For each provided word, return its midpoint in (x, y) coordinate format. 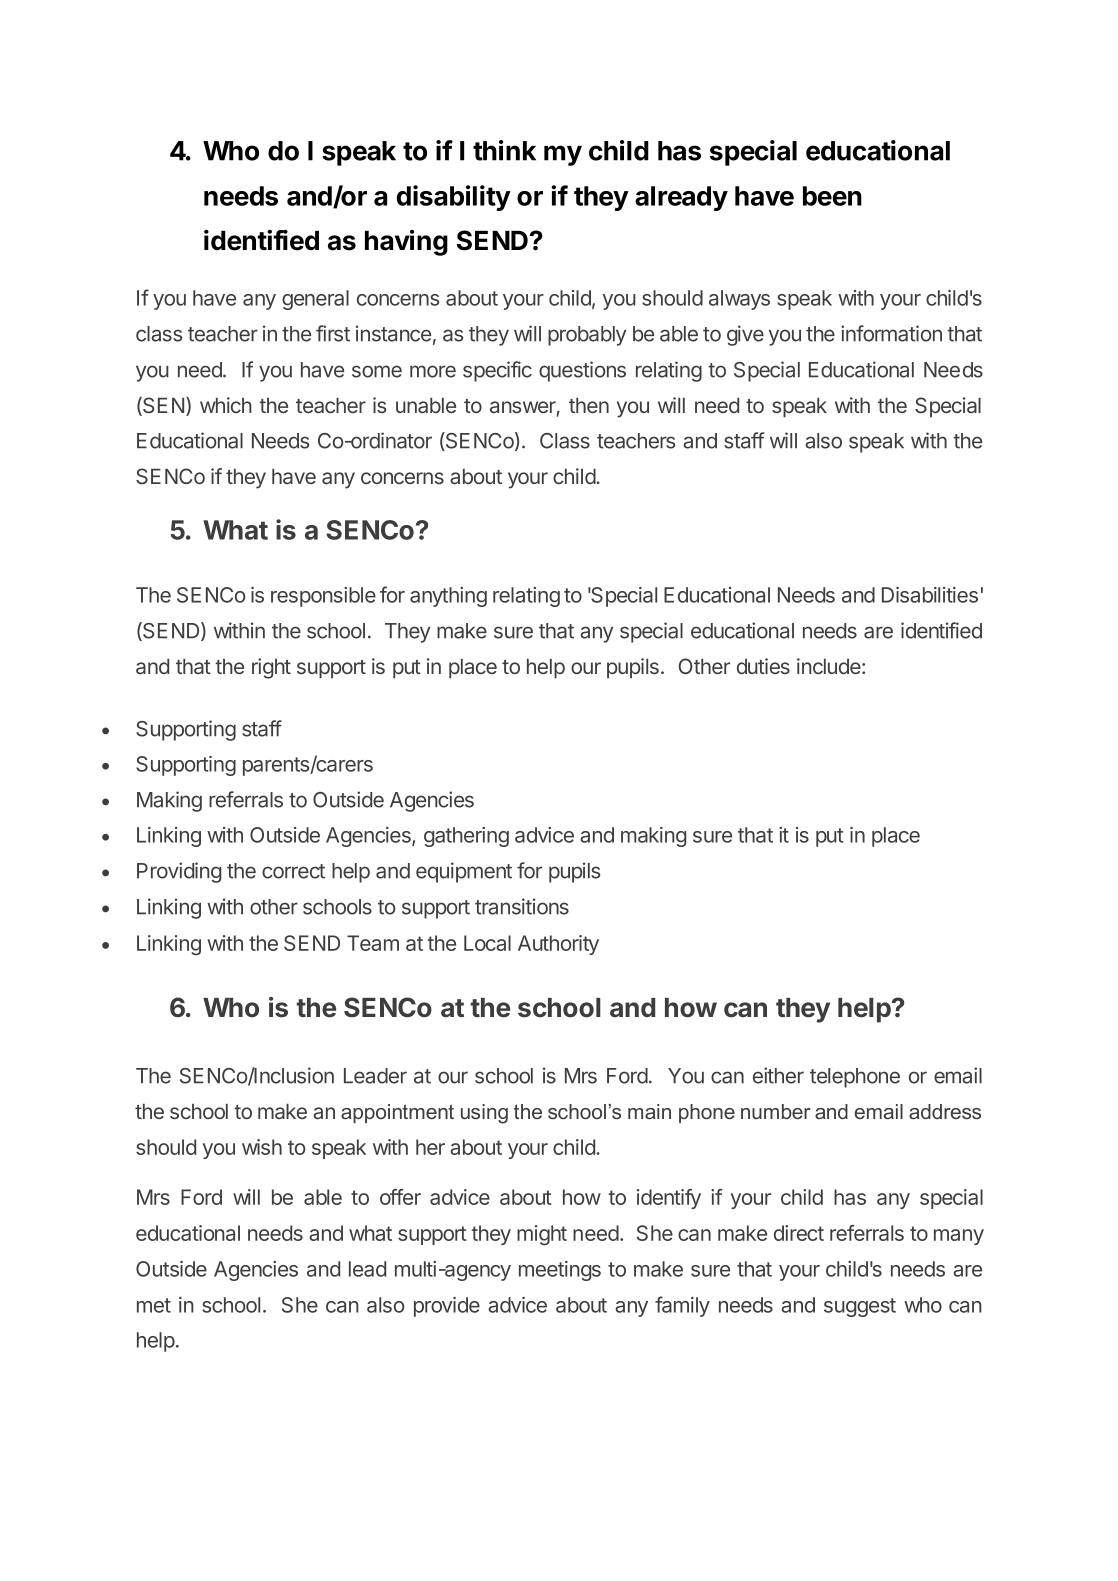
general (315, 300)
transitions (522, 906)
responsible (323, 597)
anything (448, 597)
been (832, 196)
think (504, 150)
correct (293, 871)
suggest (860, 1307)
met (154, 1305)
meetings (560, 1271)
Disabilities (930, 595)
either (778, 1075)
